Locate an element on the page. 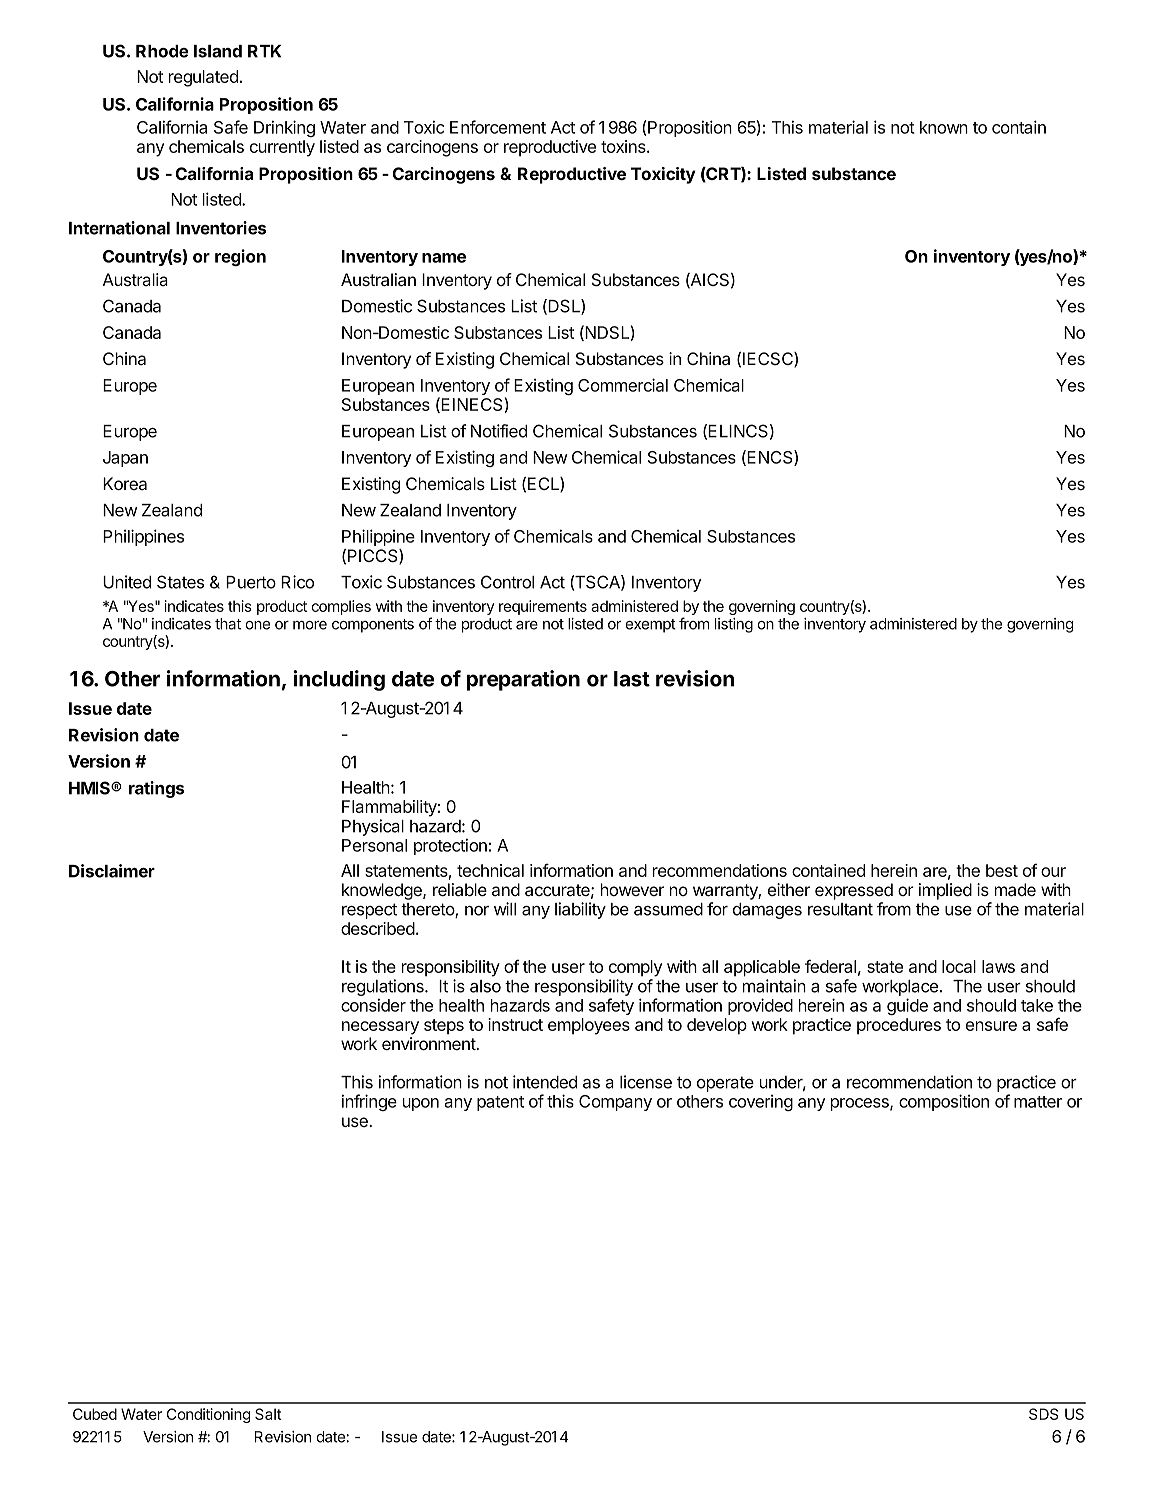 The width and height of the image is (1159, 1500). Control is located at coordinates (507, 582).
